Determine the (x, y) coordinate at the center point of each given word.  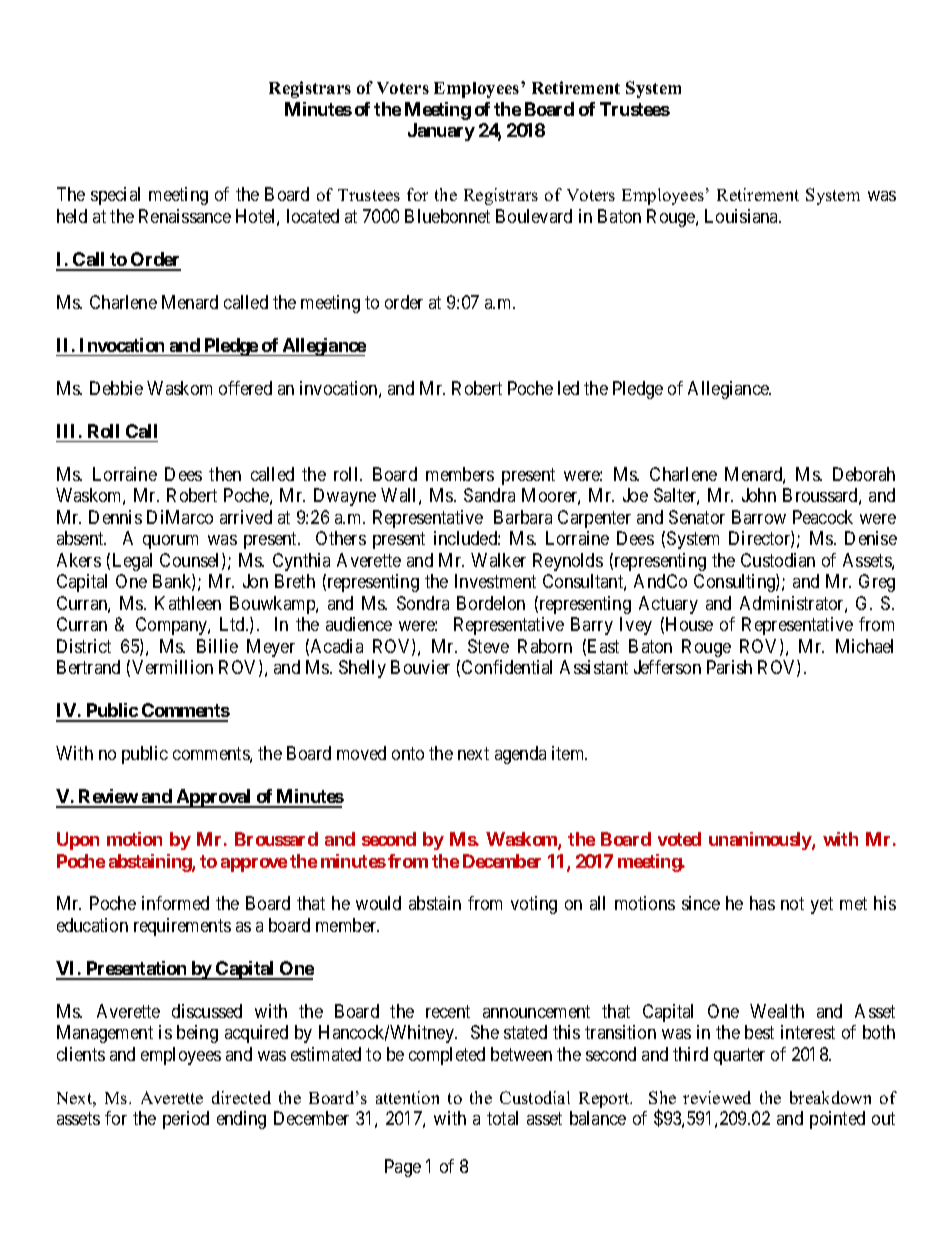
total (502, 1118)
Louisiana (743, 216)
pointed (837, 1120)
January (441, 132)
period (186, 1120)
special (115, 196)
